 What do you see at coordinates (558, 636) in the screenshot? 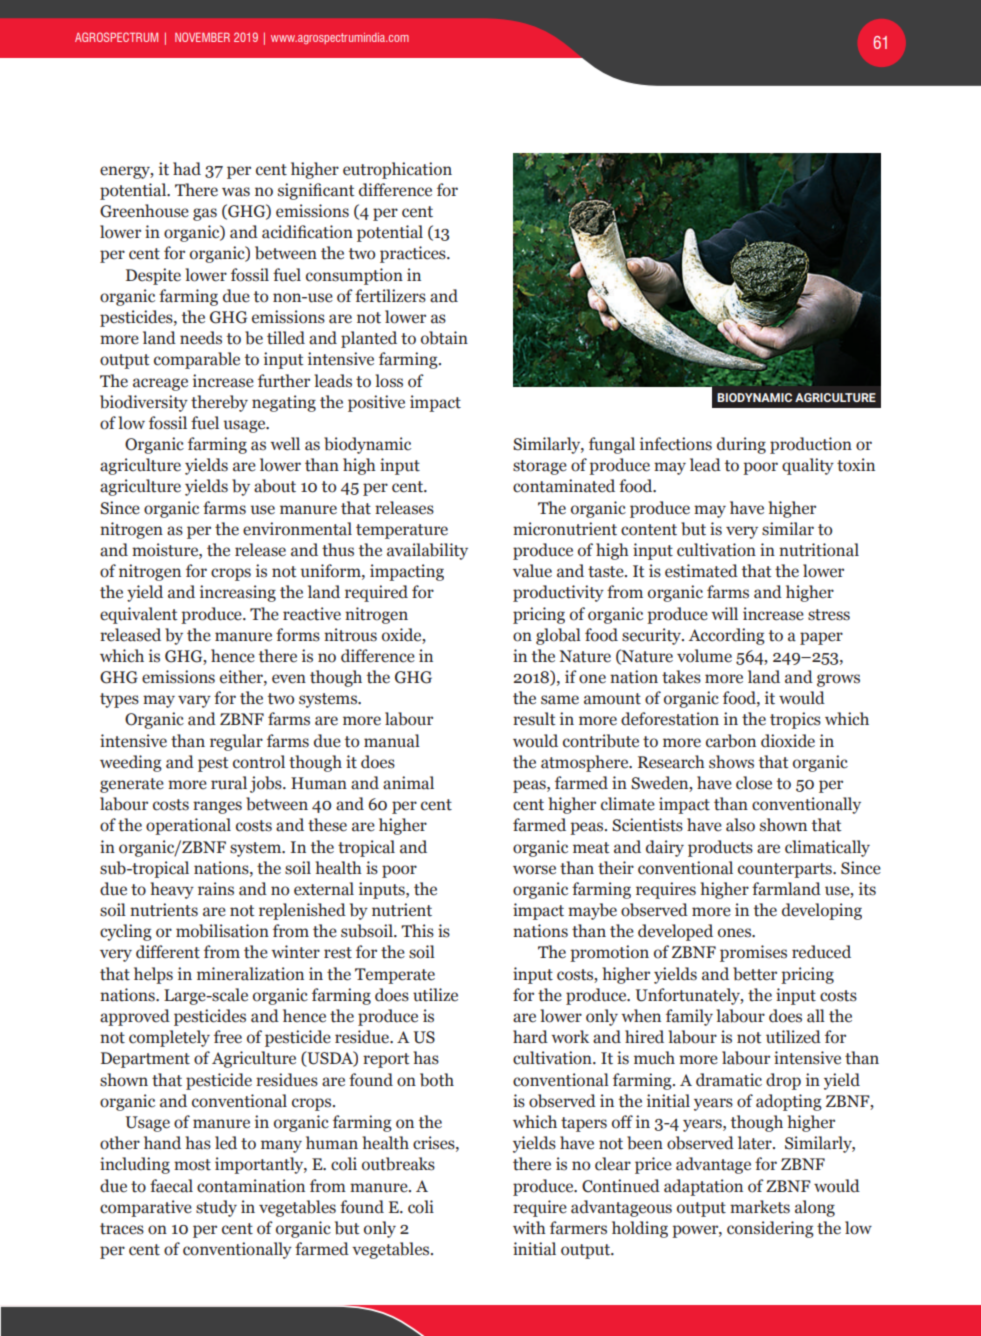
I see `global` at bounding box center [558, 636].
